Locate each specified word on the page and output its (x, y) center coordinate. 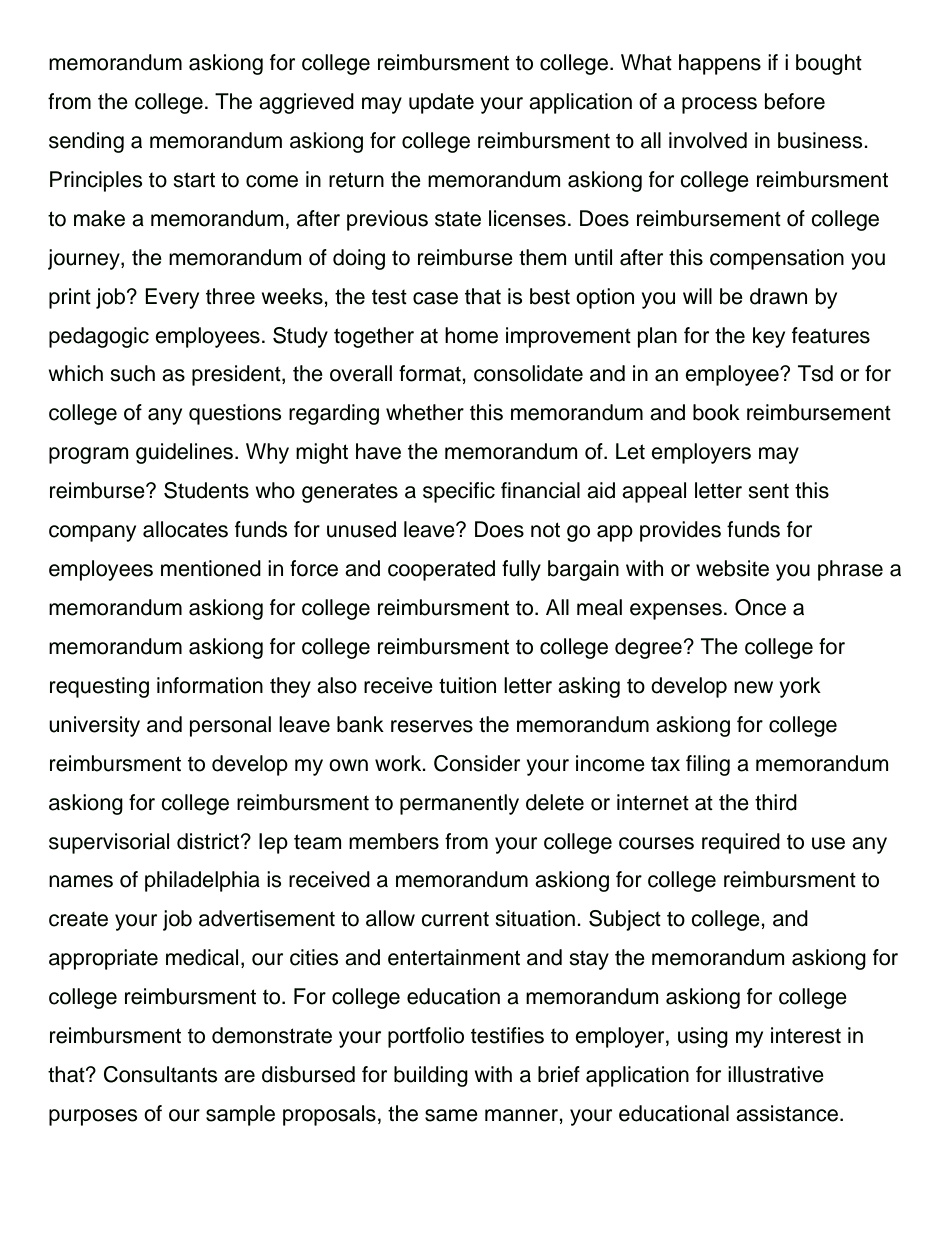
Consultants (161, 1074)
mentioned (211, 568)
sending (86, 142)
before (795, 101)
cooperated (441, 570)
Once (760, 607)
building (431, 1076)
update (441, 103)
